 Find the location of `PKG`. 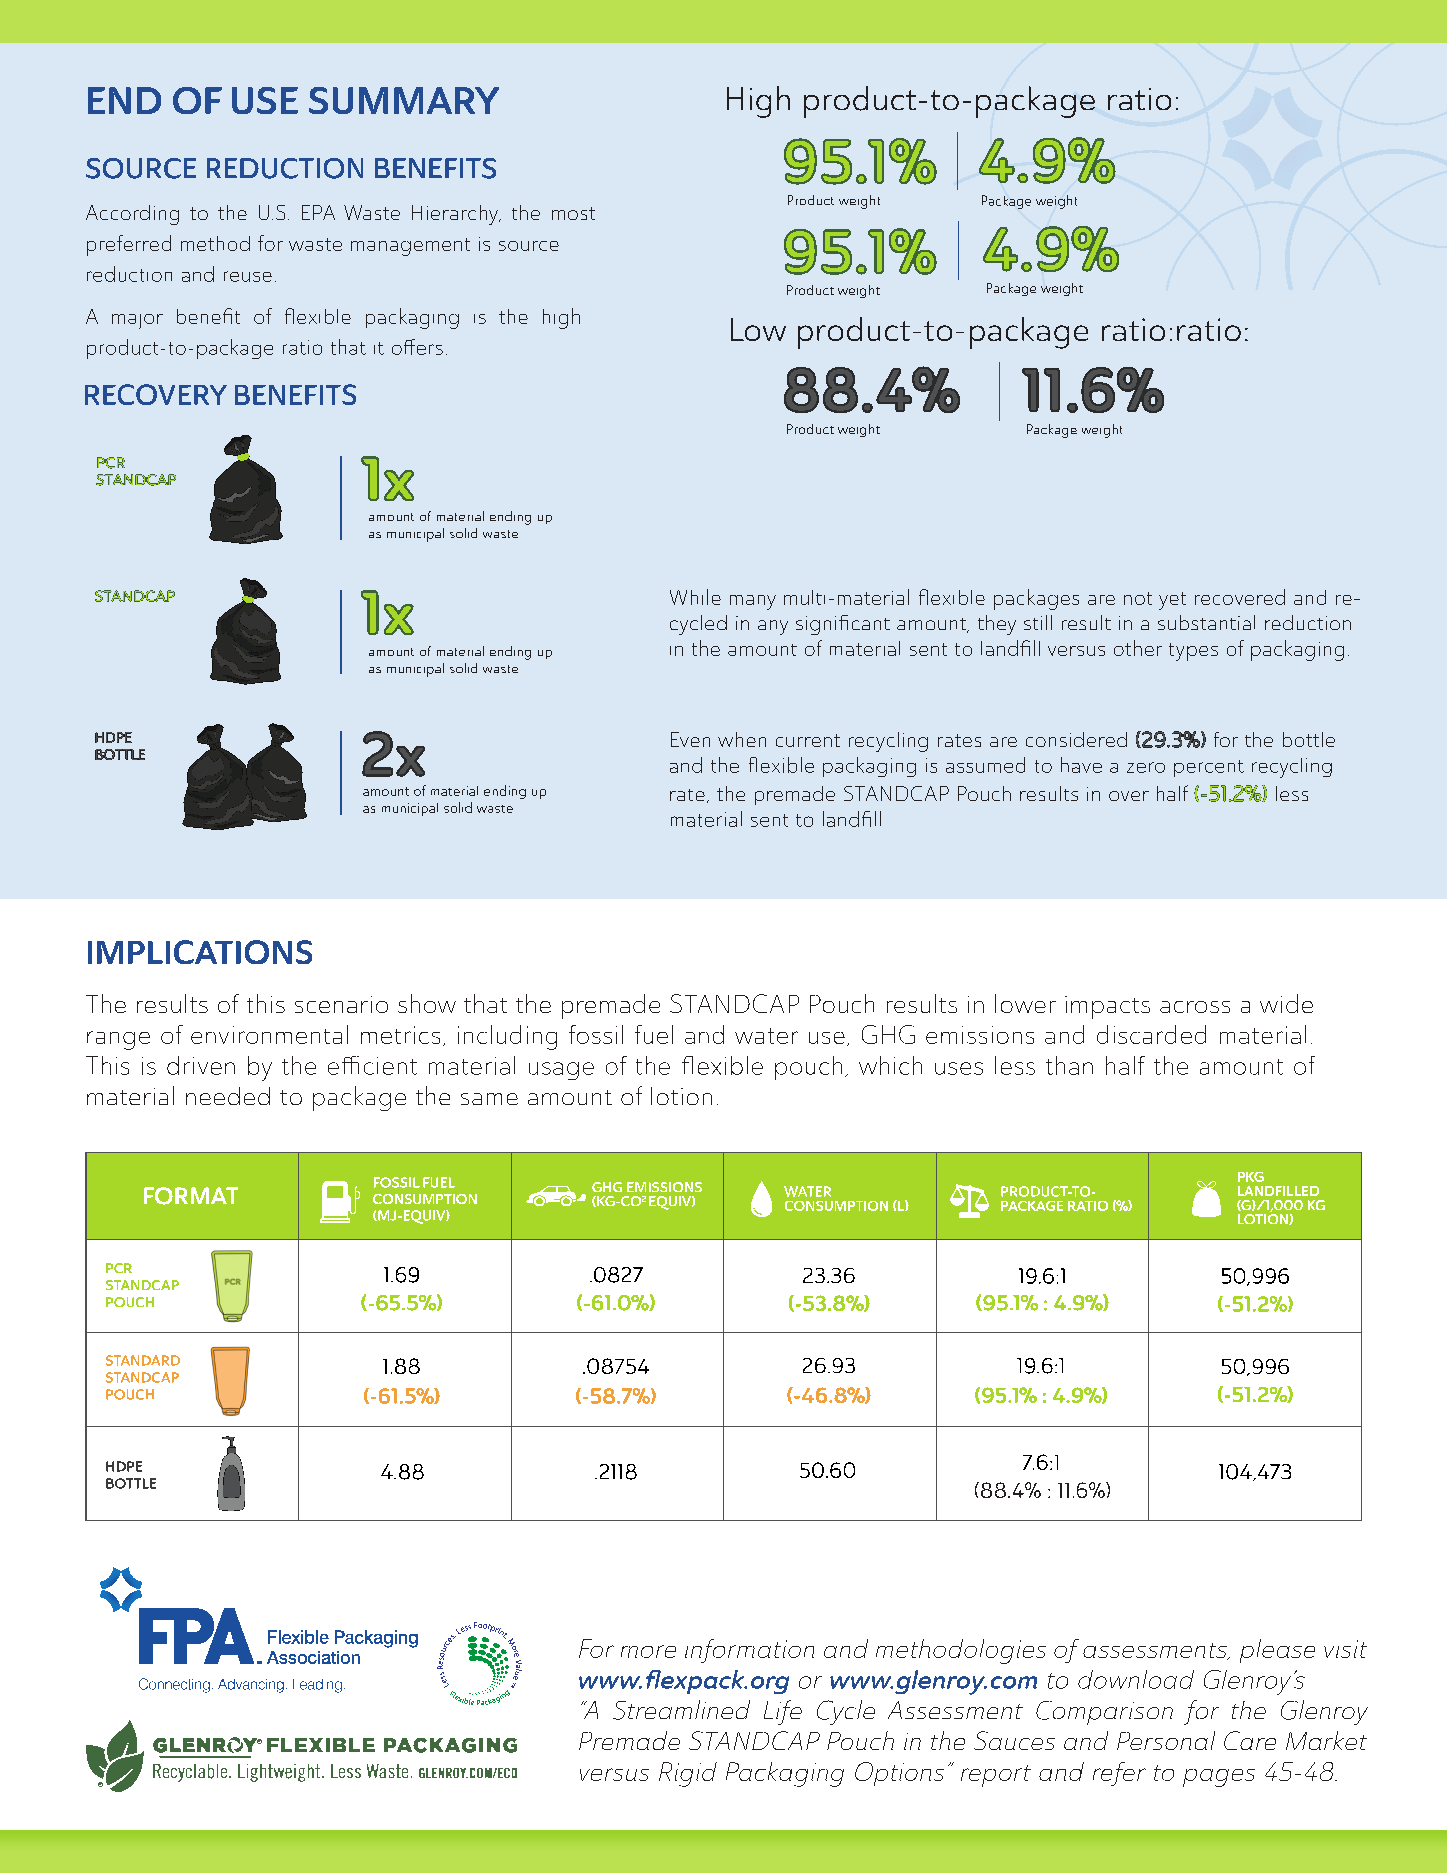

PKG is located at coordinates (1251, 1177).
